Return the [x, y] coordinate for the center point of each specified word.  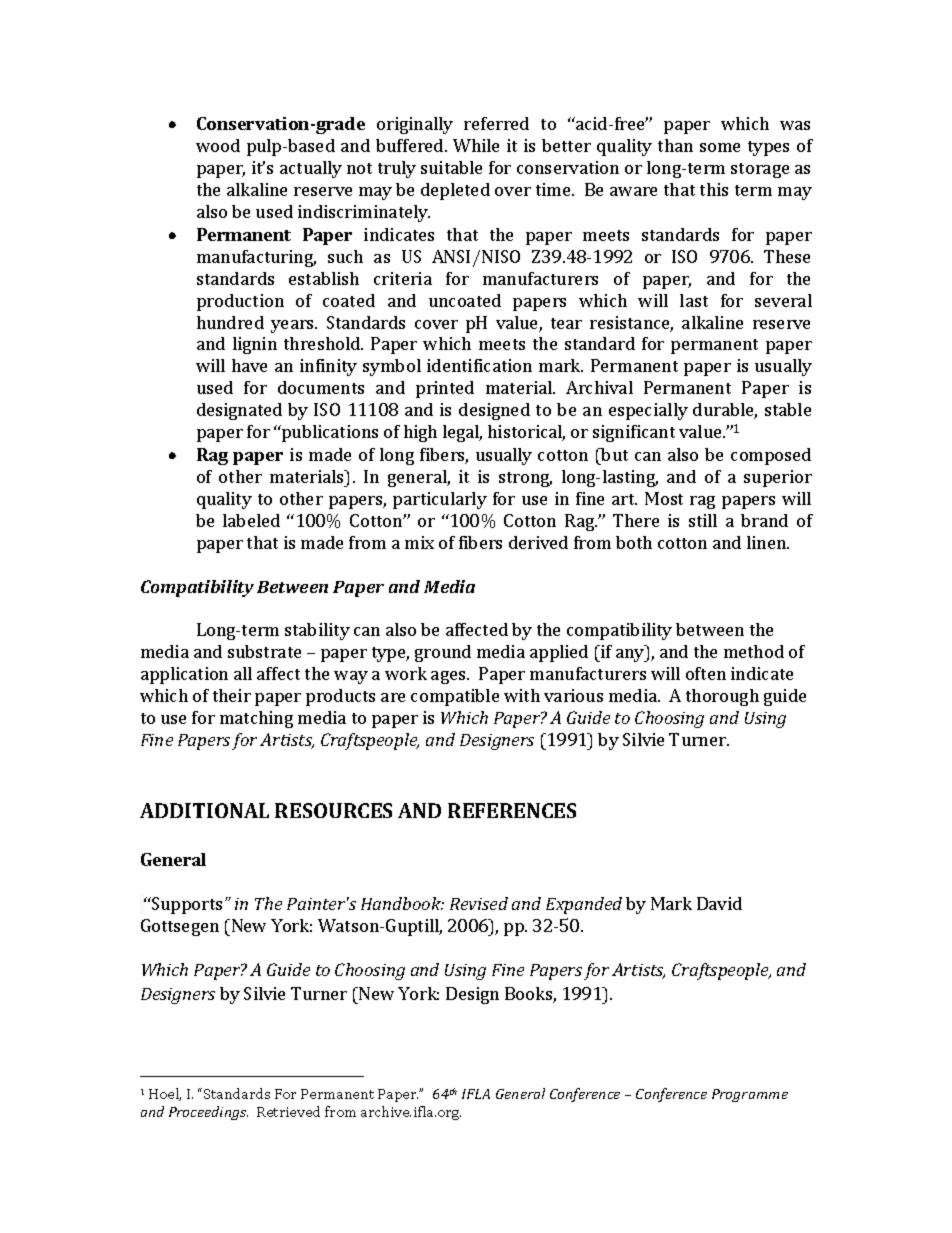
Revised [479, 903]
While [476, 145]
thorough [722, 697]
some [720, 147]
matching [256, 719]
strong [525, 479]
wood [218, 145]
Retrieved [288, 1111]
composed [771, 456]
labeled [251, 520]
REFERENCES [512, 810]
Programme [750, 1095]
